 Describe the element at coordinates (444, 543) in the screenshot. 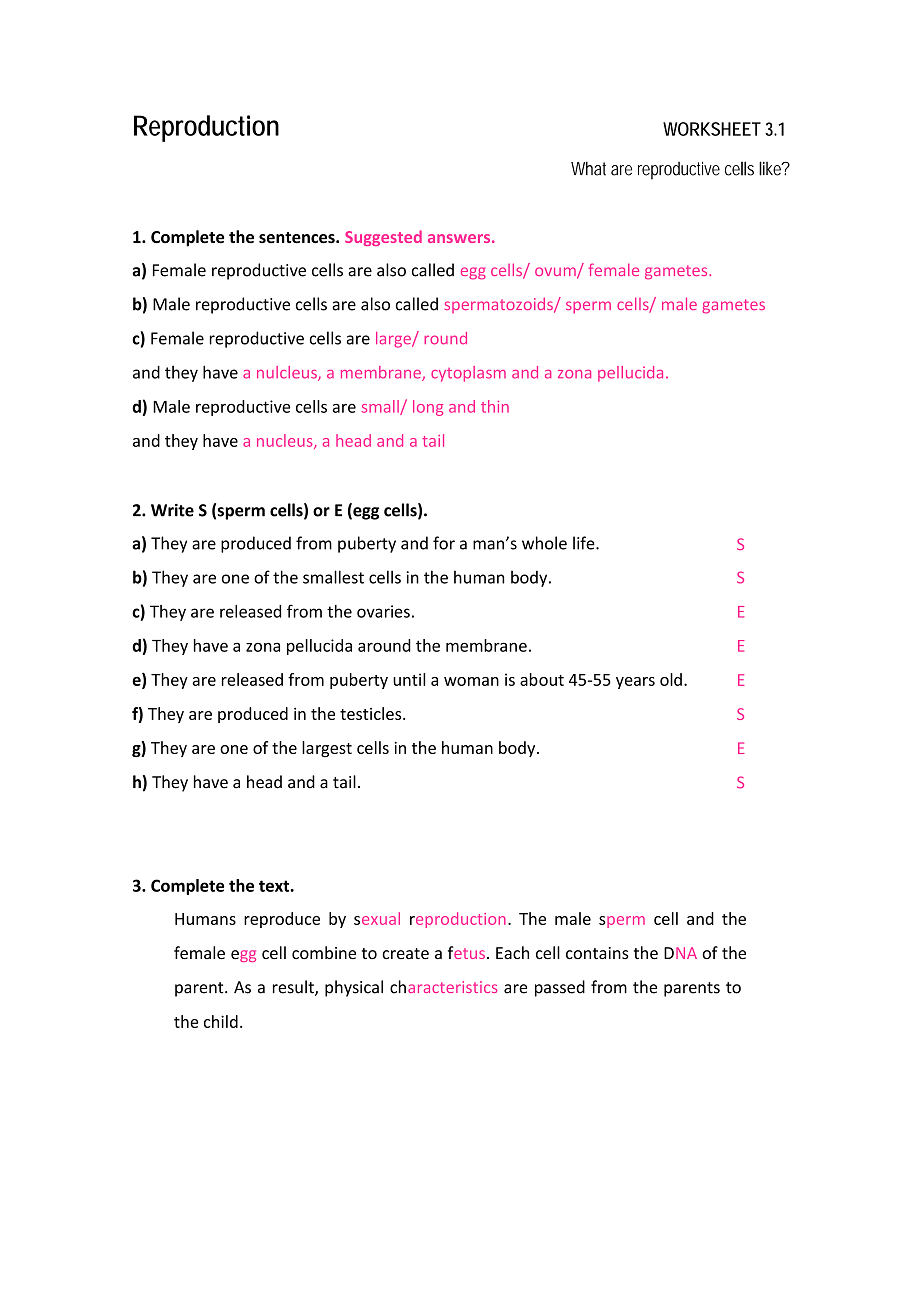

I see `for` at that location.
